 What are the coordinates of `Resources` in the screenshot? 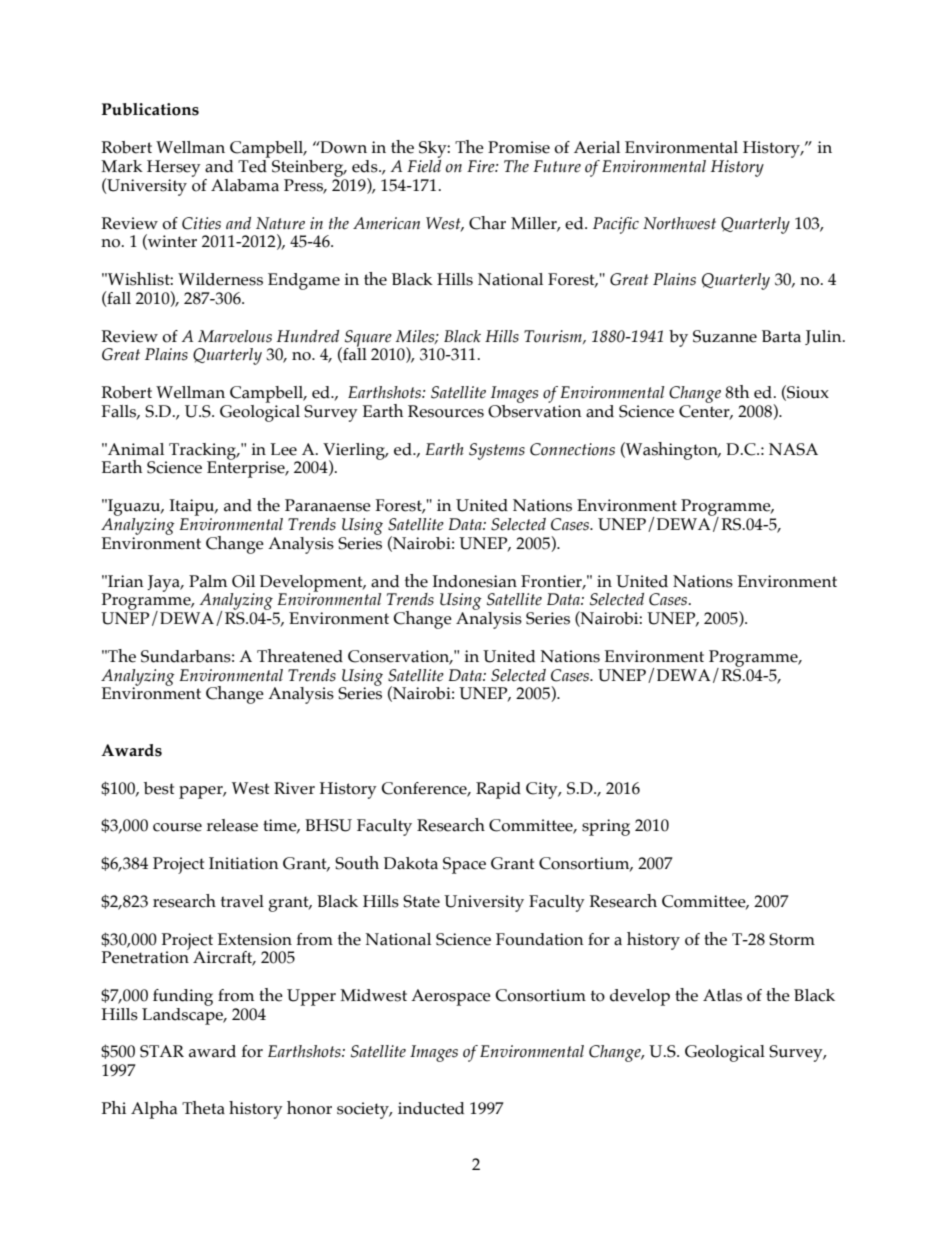 It's located at (446, 411).
